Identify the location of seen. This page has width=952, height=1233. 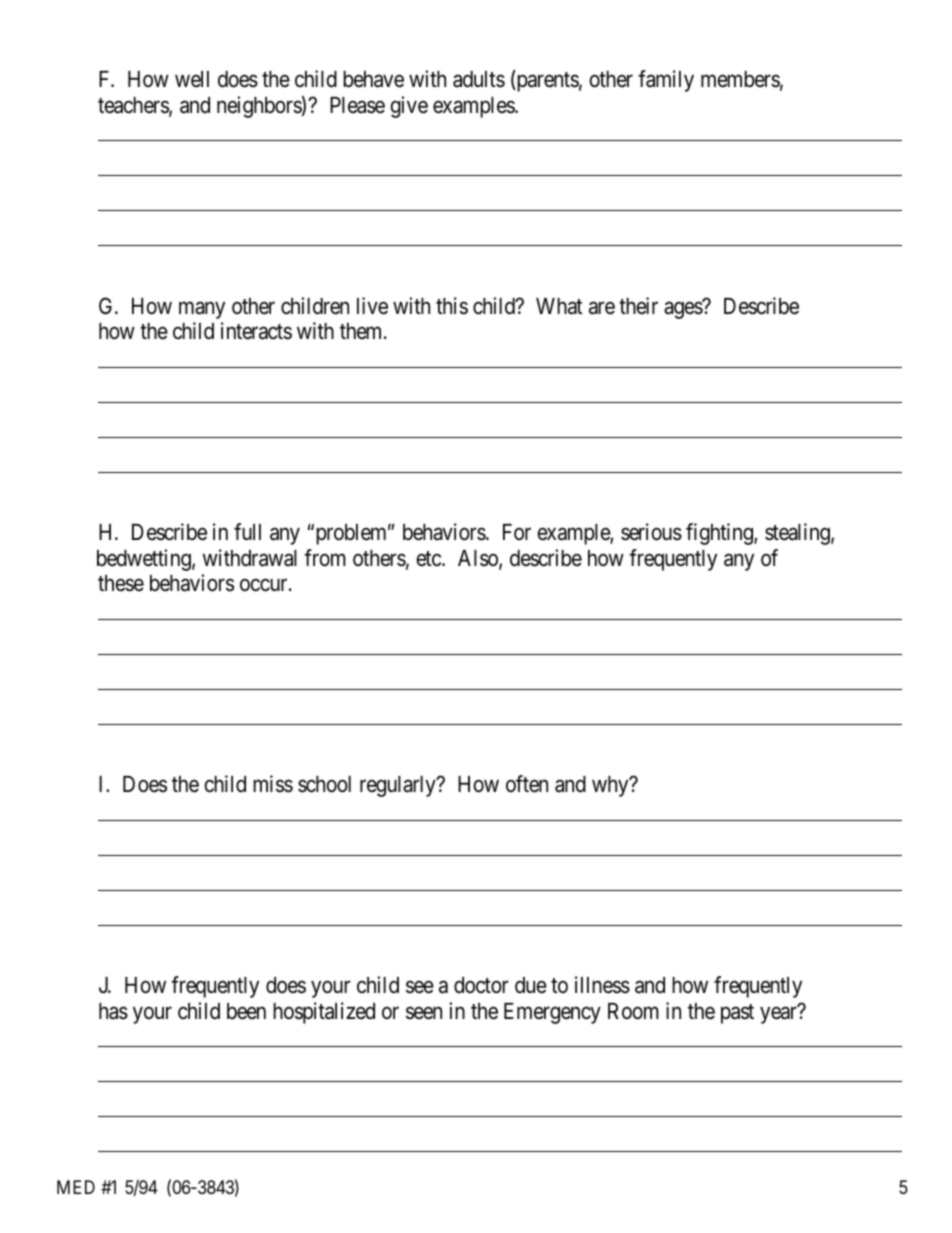
(424, 1013).
